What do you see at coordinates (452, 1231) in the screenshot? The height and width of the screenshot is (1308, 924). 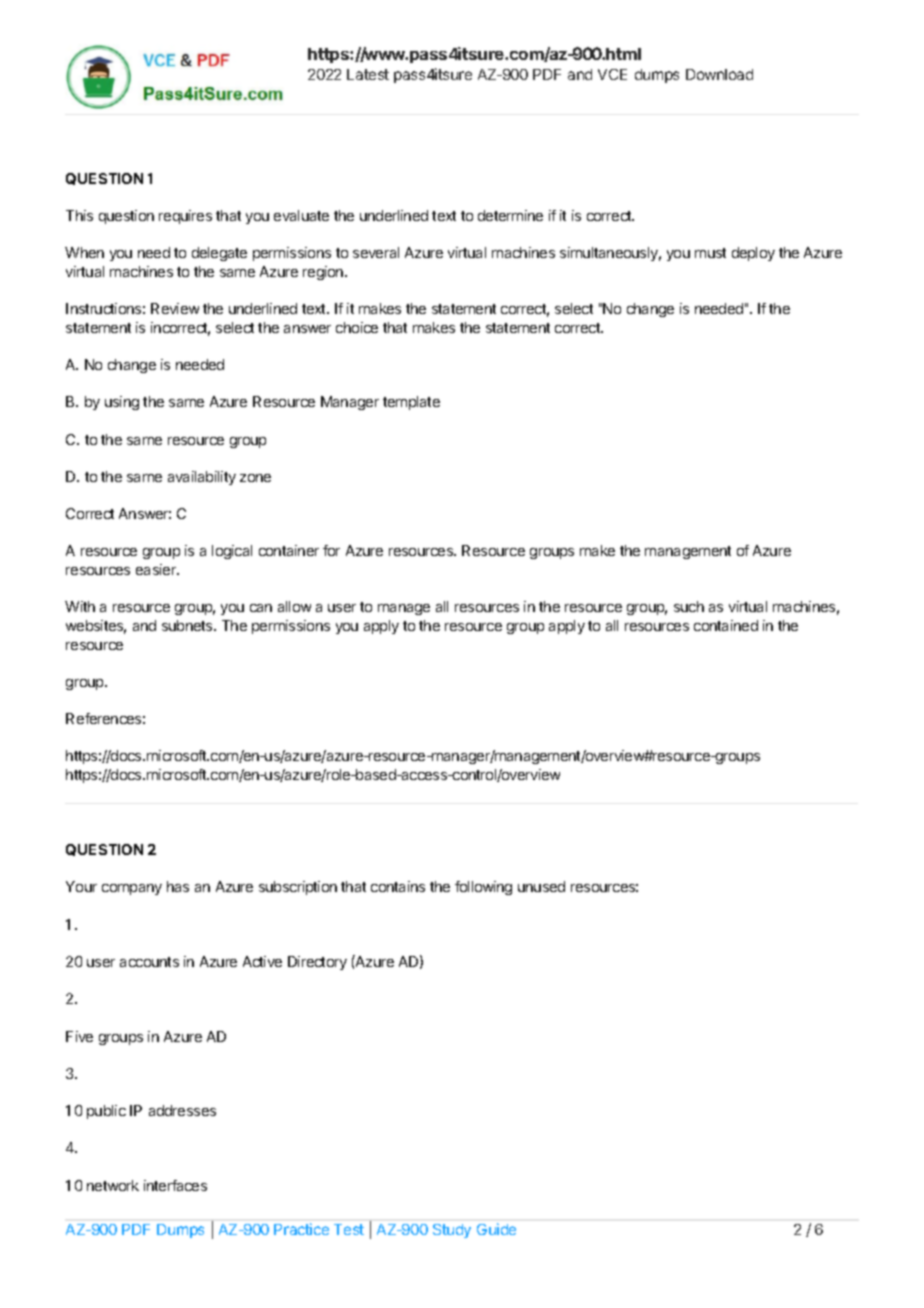 I see `Study` at bounding box center [452, 1231].
